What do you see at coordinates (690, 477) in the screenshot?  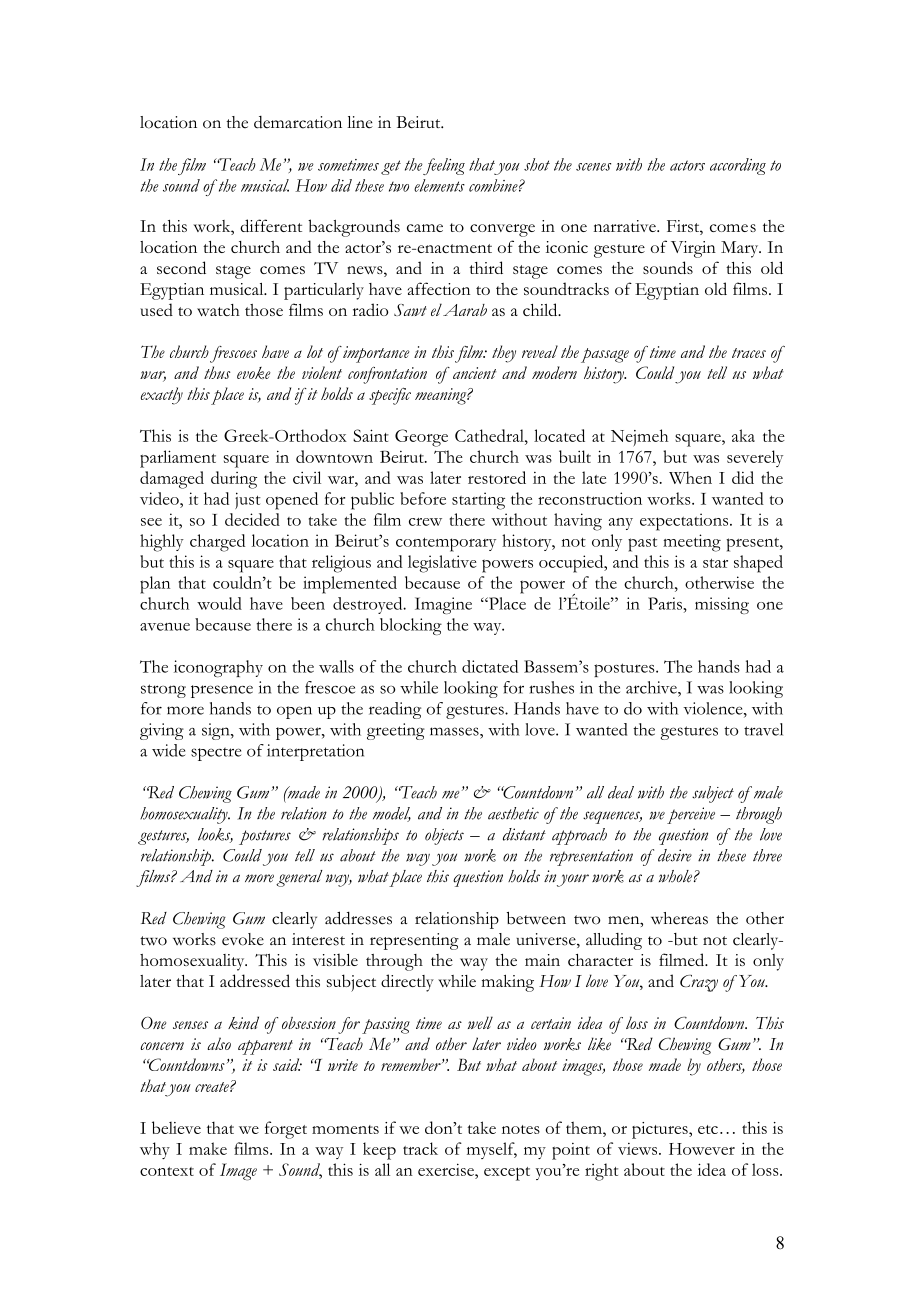 I see `When` at bounding box center [690, 477].
